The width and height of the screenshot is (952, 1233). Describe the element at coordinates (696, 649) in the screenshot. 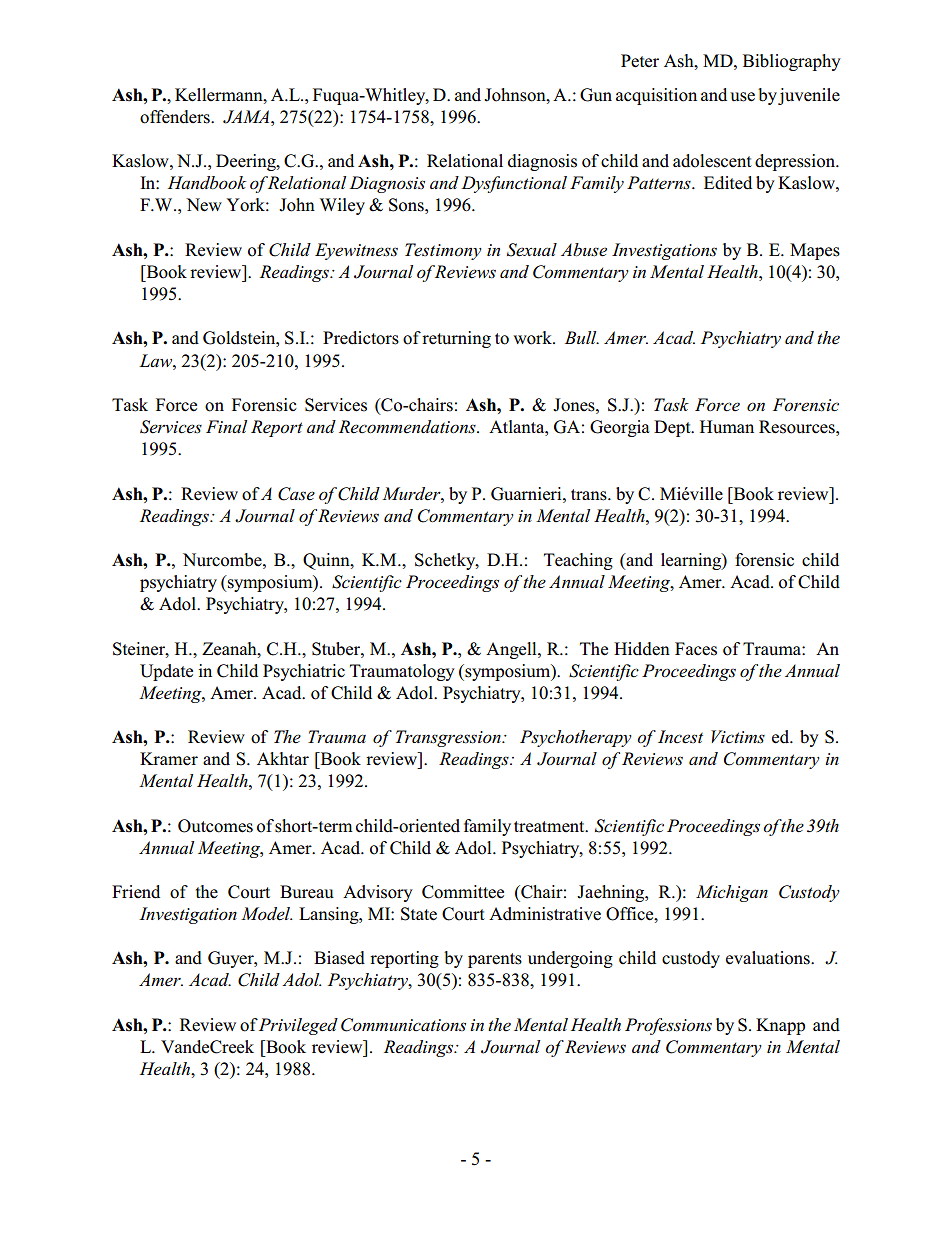

I see `Faces` at that location.
